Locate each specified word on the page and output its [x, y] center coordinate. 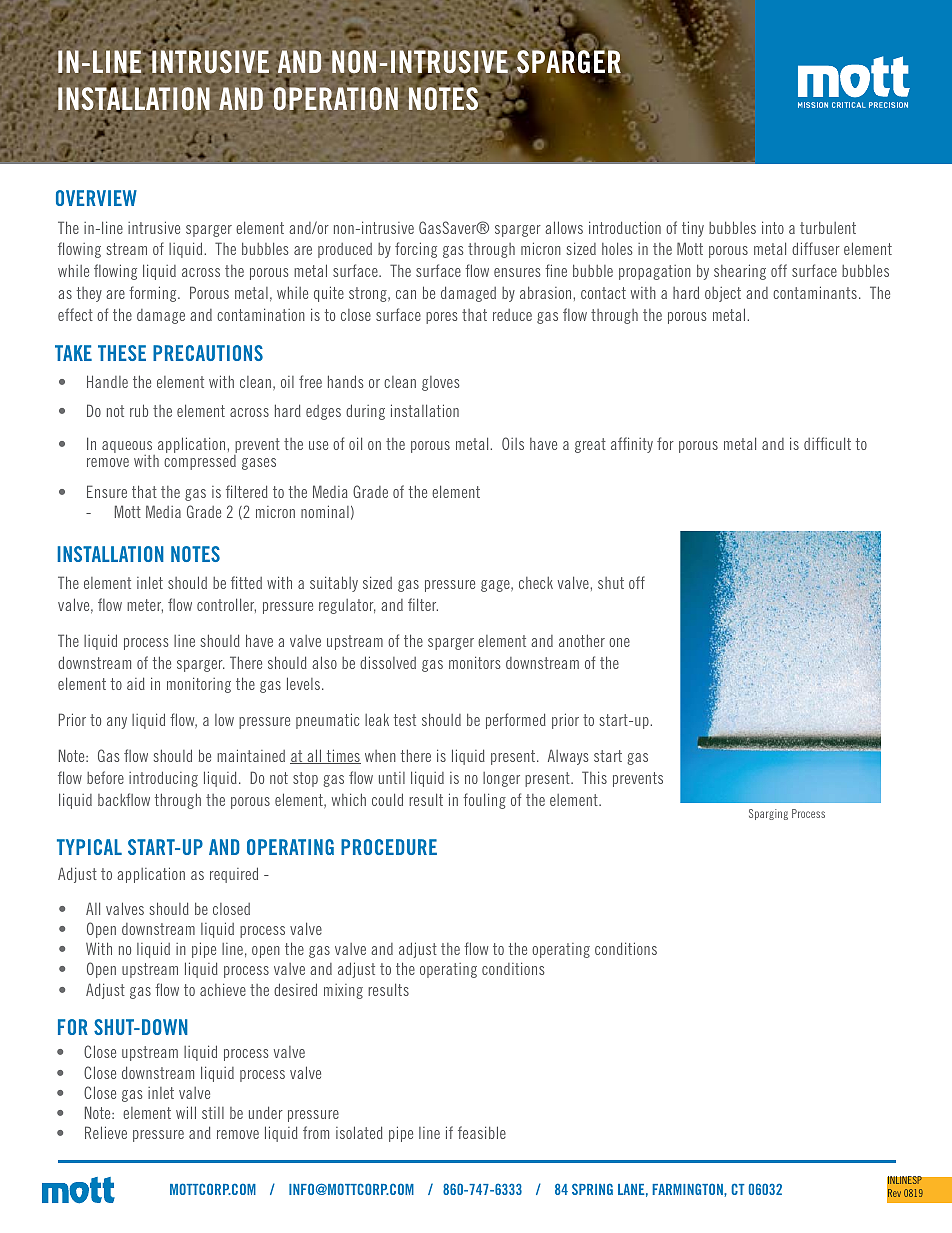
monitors [475, 662]
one [619, 642]
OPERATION [335, 99]
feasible [482, 1132]
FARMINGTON [688, 1189]
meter [145, 606]
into [773, 227]
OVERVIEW [96, 198]
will [186, 1112]
